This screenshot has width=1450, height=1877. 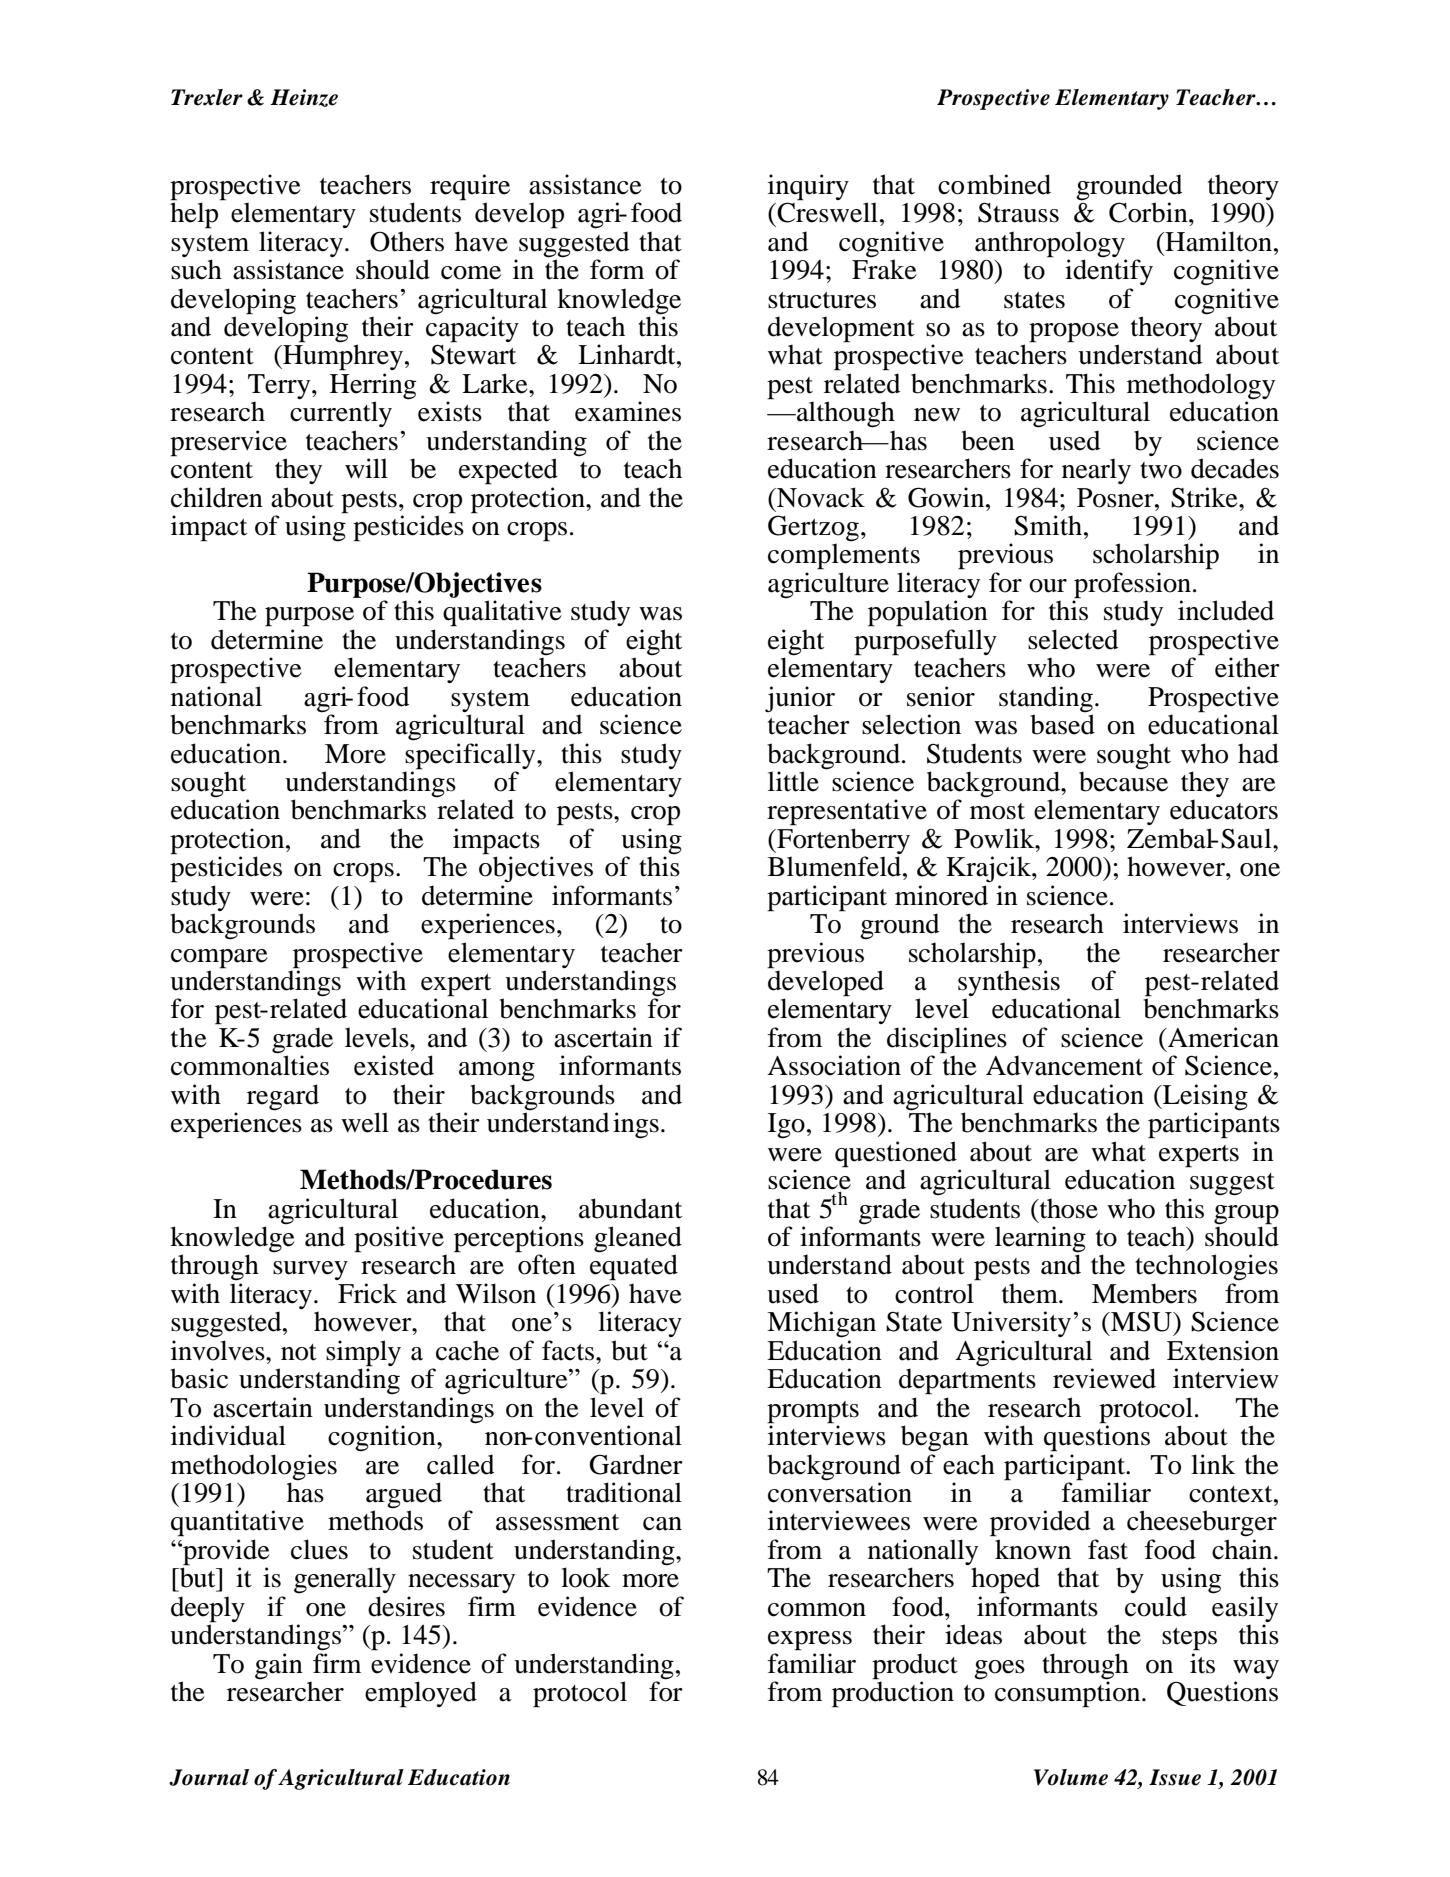 What do you see at coordinates (810, 1641) in the screenshot?
I see `express` at bounding box center [810, 1641].
